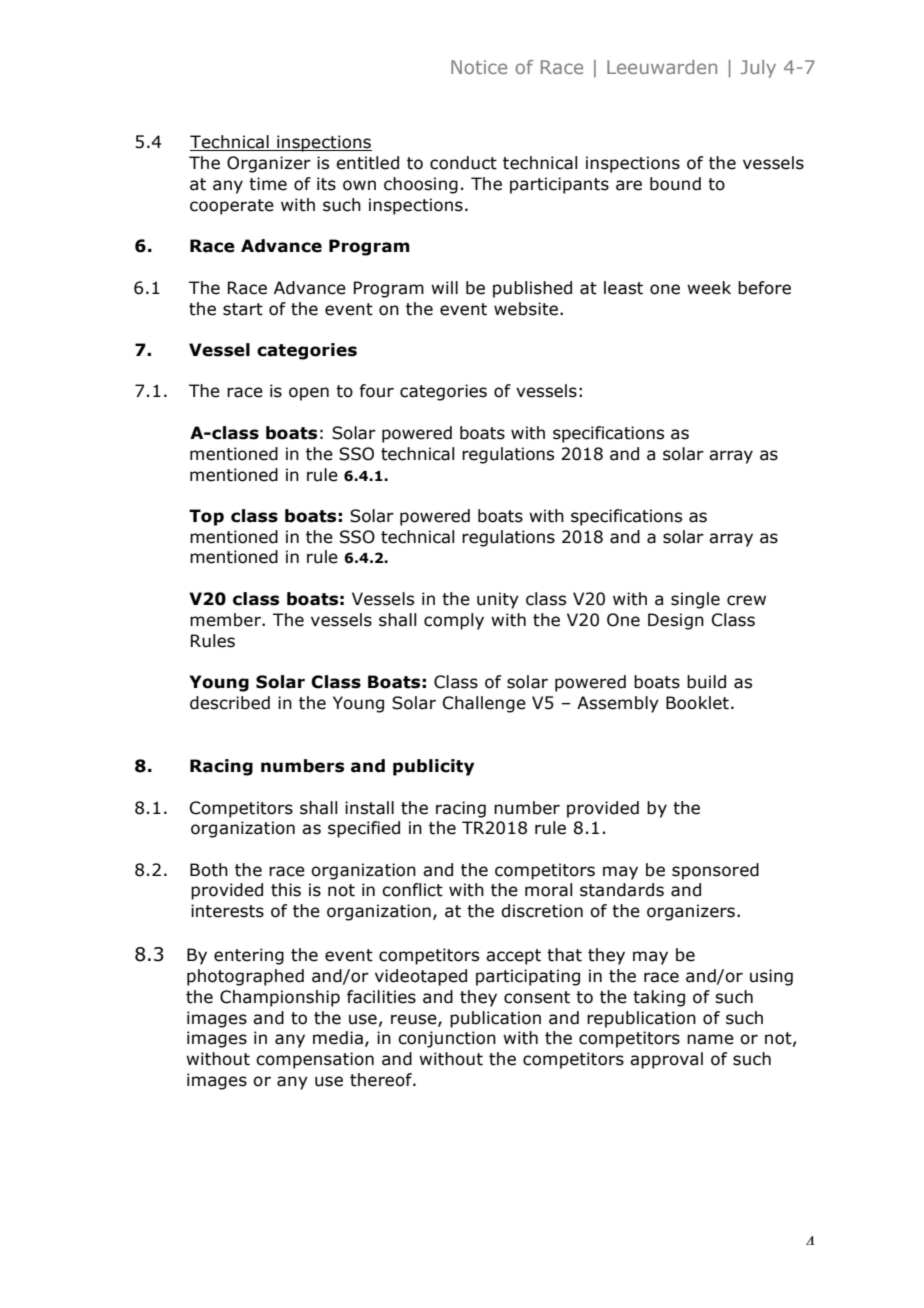 The width and height of the document is (924, 1308). What do you see at coordinates (226, 620) in the document?
I see `member` at bounding box center [226, 620].
